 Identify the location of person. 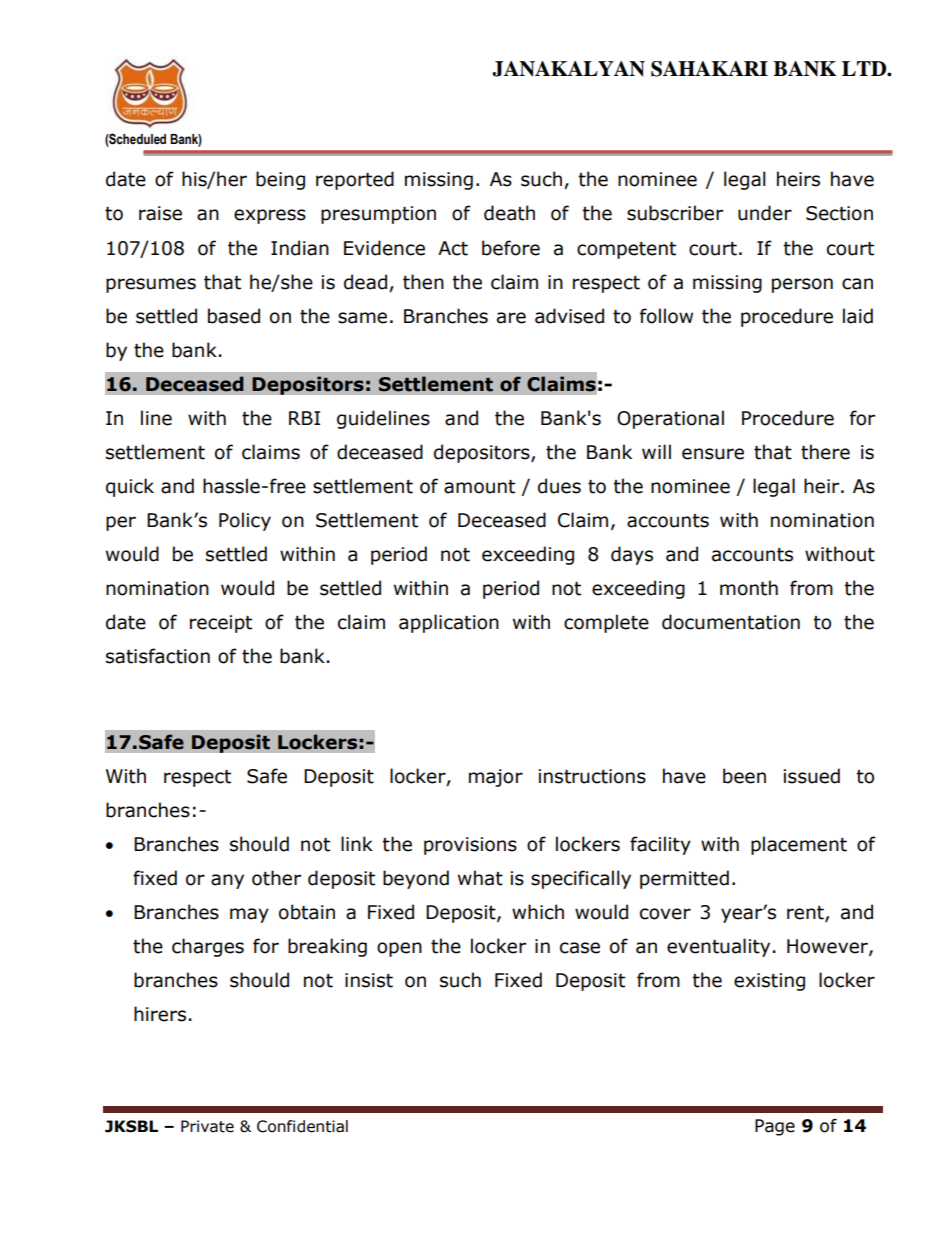
(802, 285).
